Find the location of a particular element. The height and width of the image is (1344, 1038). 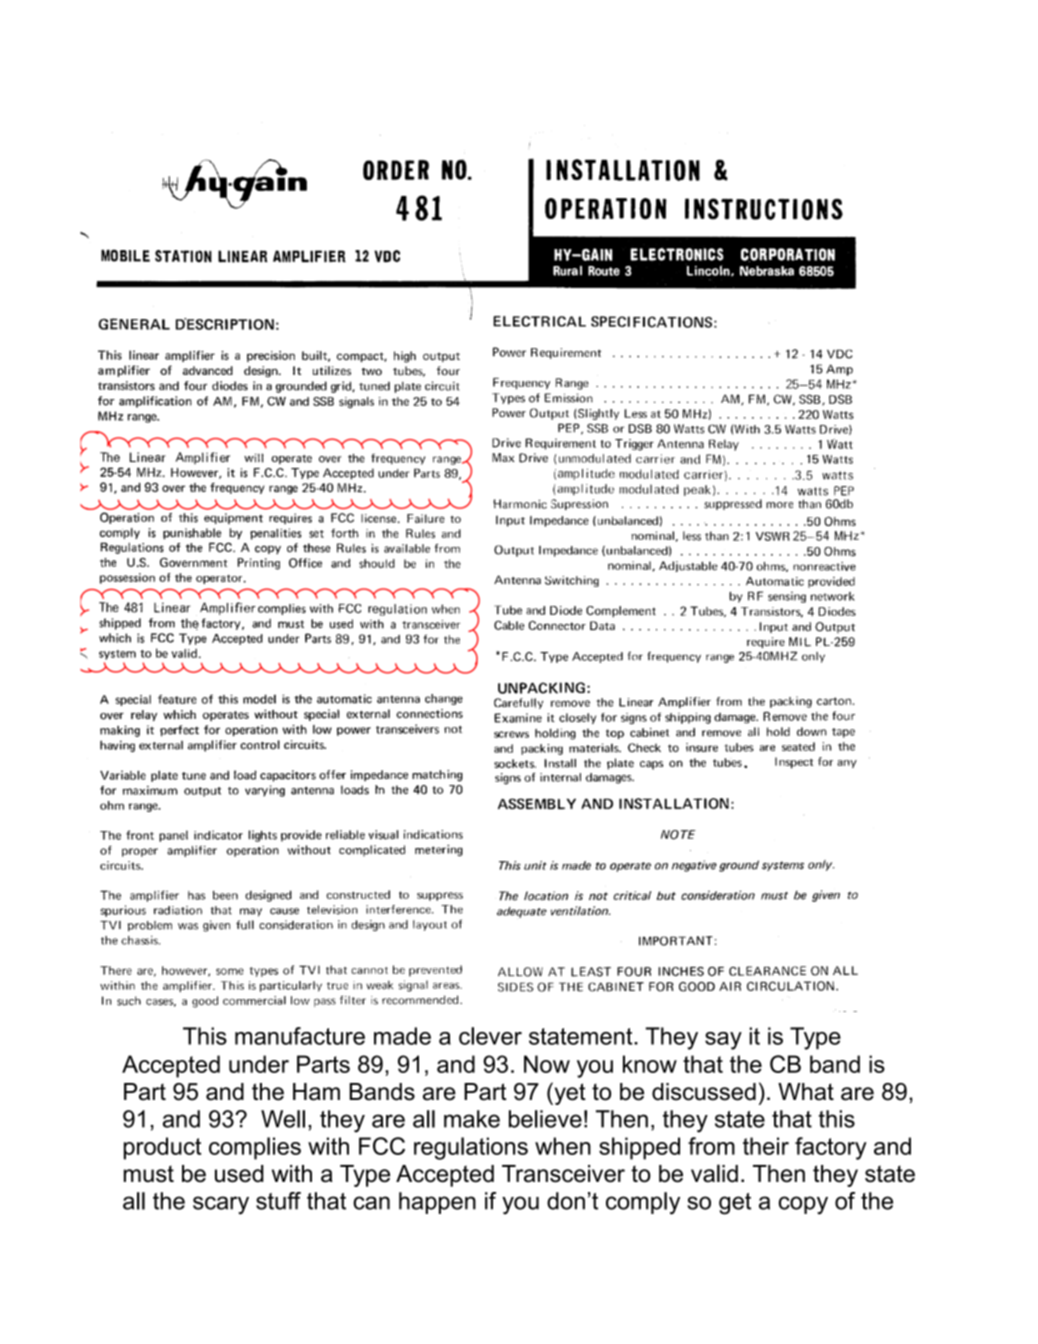

happen is located at coordinates (437, 1203).
